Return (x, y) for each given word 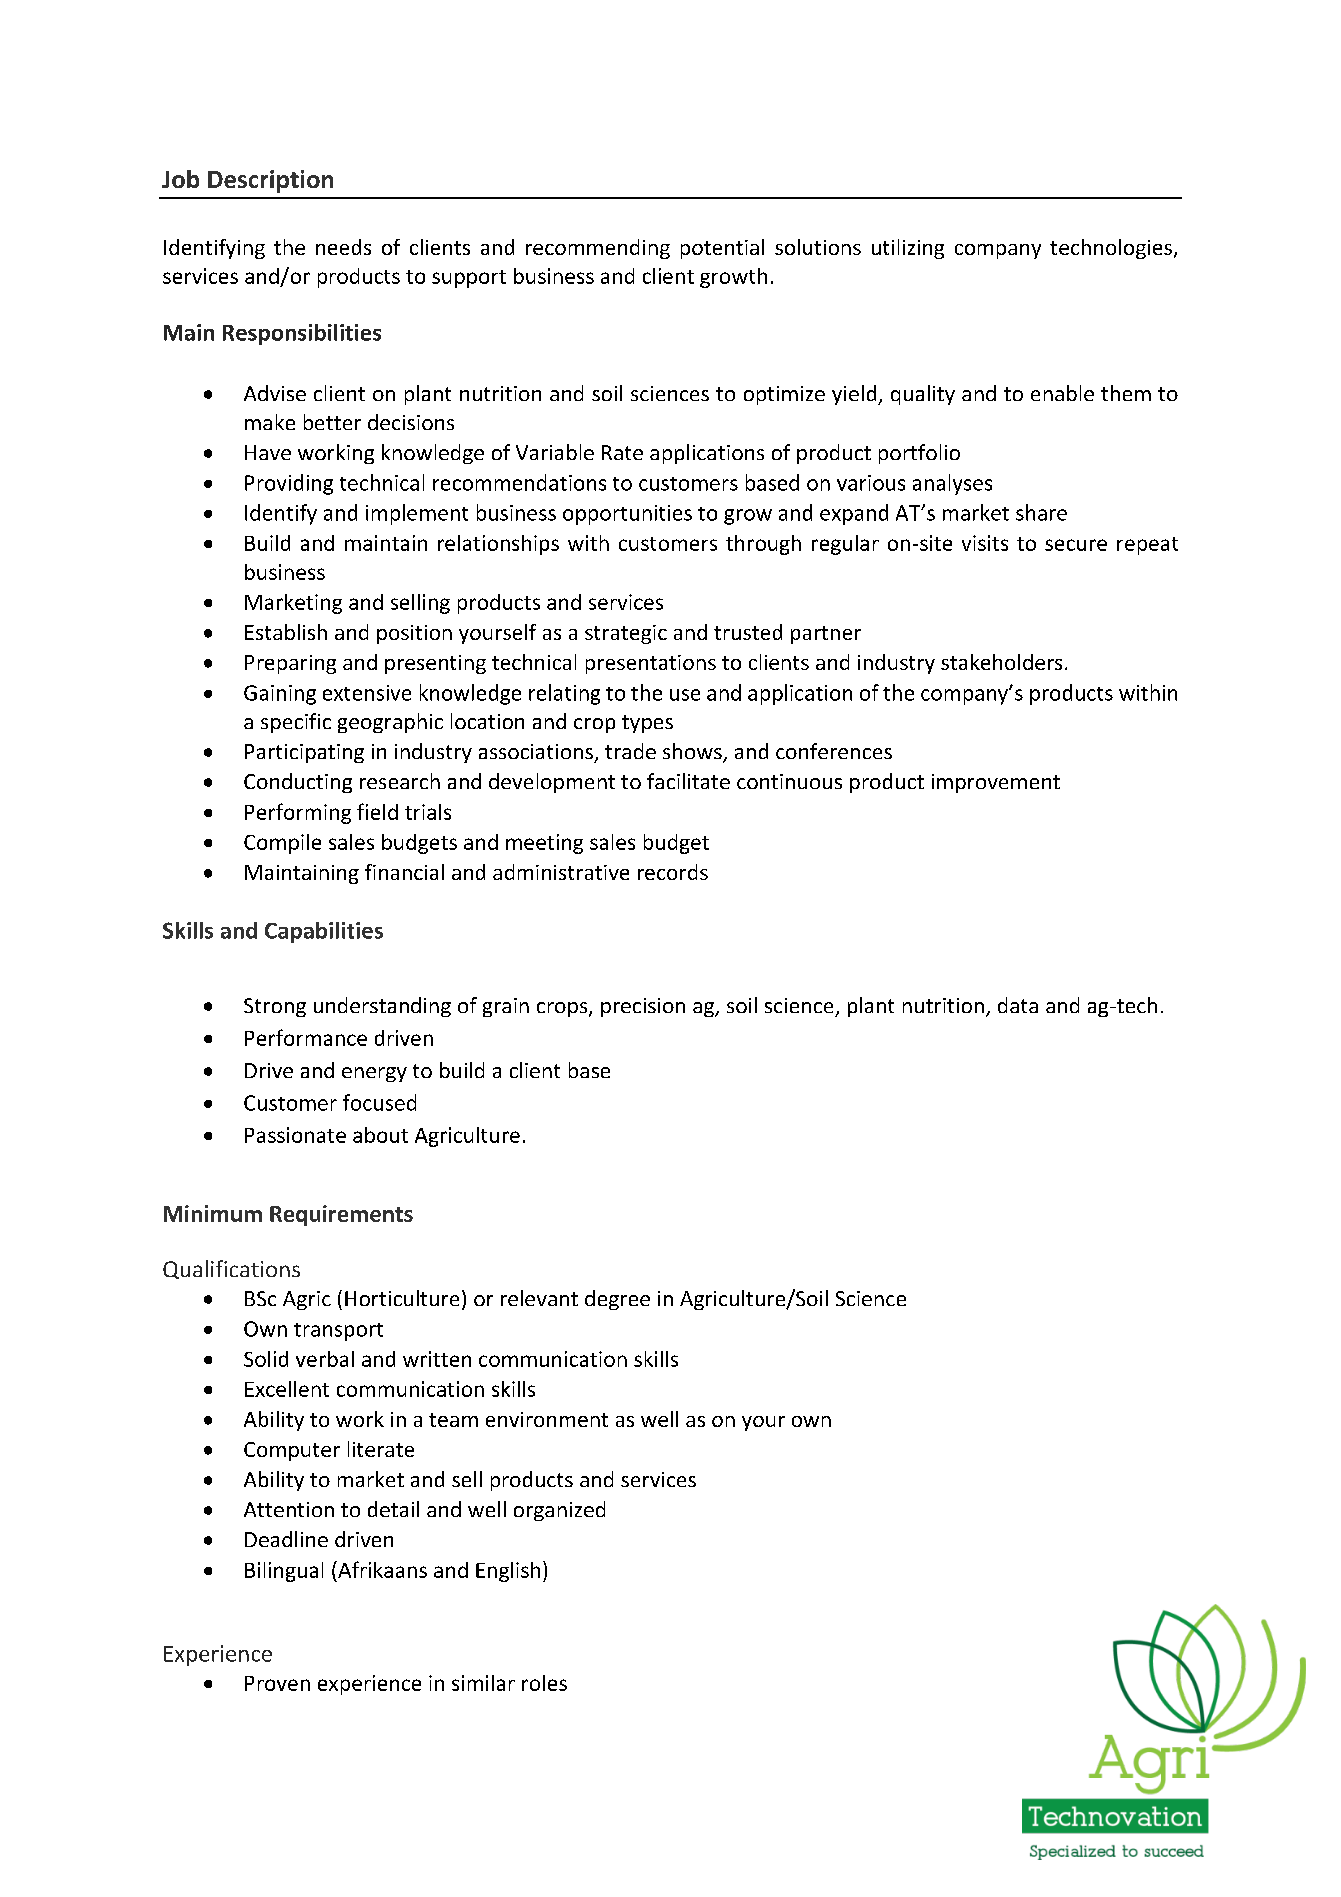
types (647, 724)
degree (617, 1300)
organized (559, 1511)
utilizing (908, 249)
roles (544, 1683)
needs (343, 247)
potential (722, 249)
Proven (277, 1683)
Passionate (295, 1135)
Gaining (280, 695)
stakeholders (1001, 662)
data (1018, 1005)
